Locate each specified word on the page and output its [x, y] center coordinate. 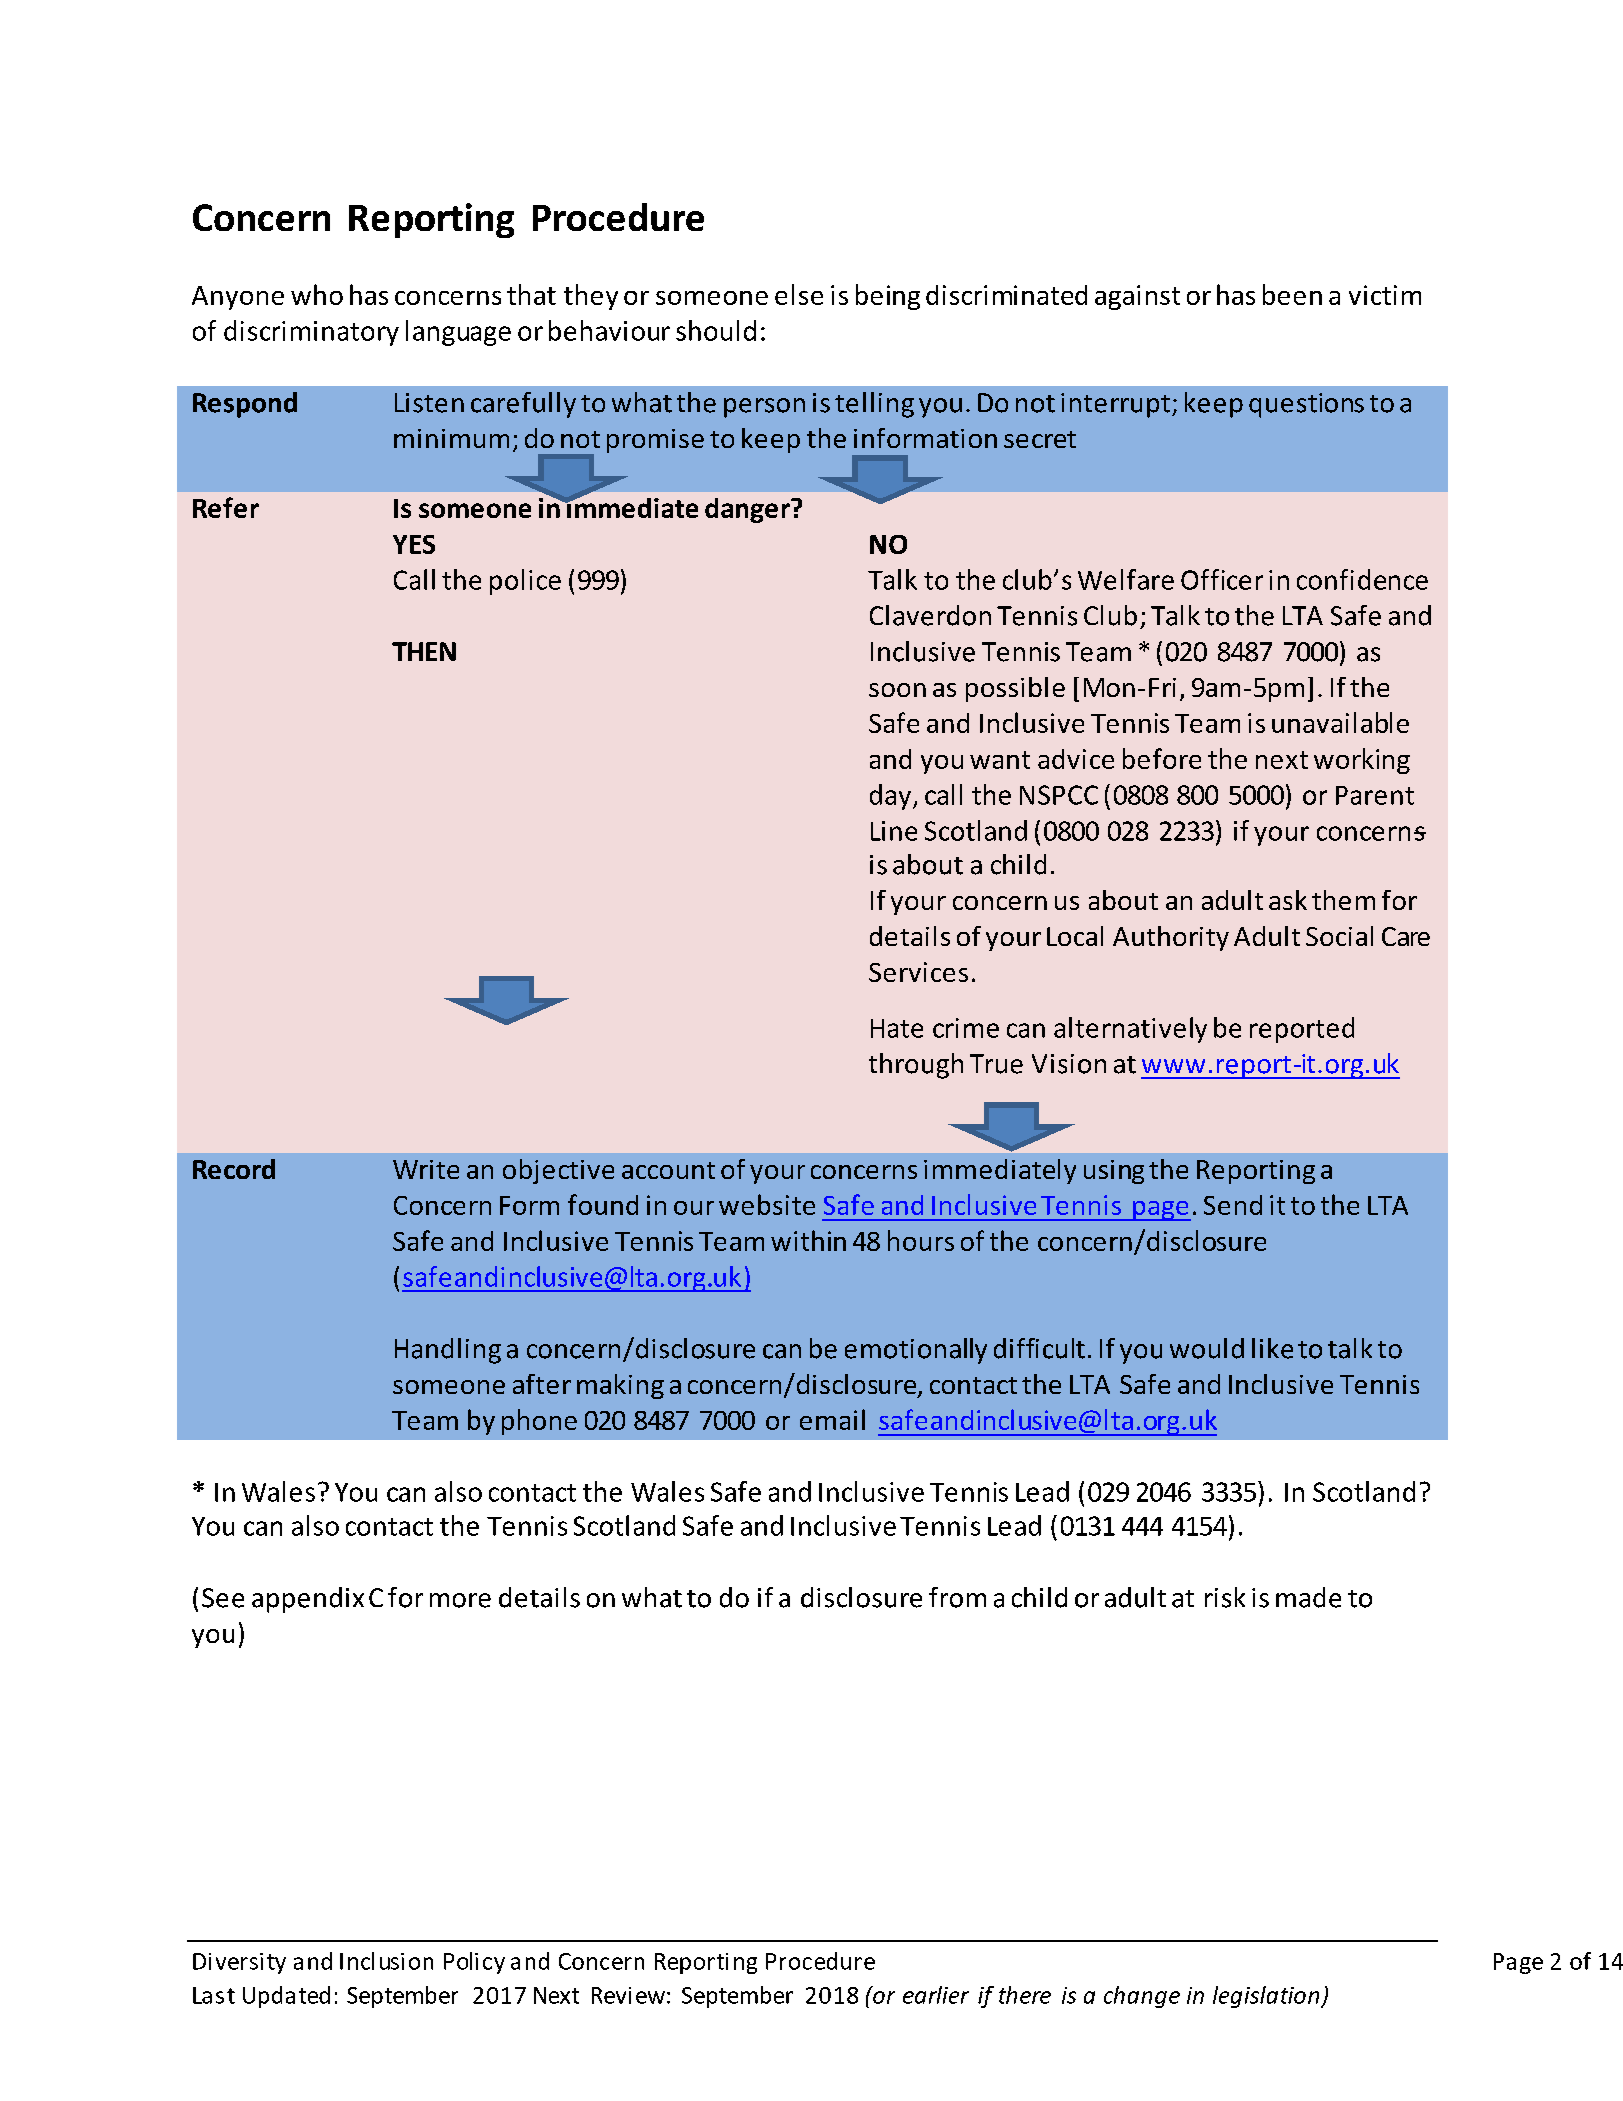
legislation [1267, 1997]
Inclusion [386, 1961]
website [767, 1204]
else [799, 294]
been [1292, 294]
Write [426, 1169]
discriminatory [311, 333]
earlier [936, 1995]
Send [1233, 1205]
